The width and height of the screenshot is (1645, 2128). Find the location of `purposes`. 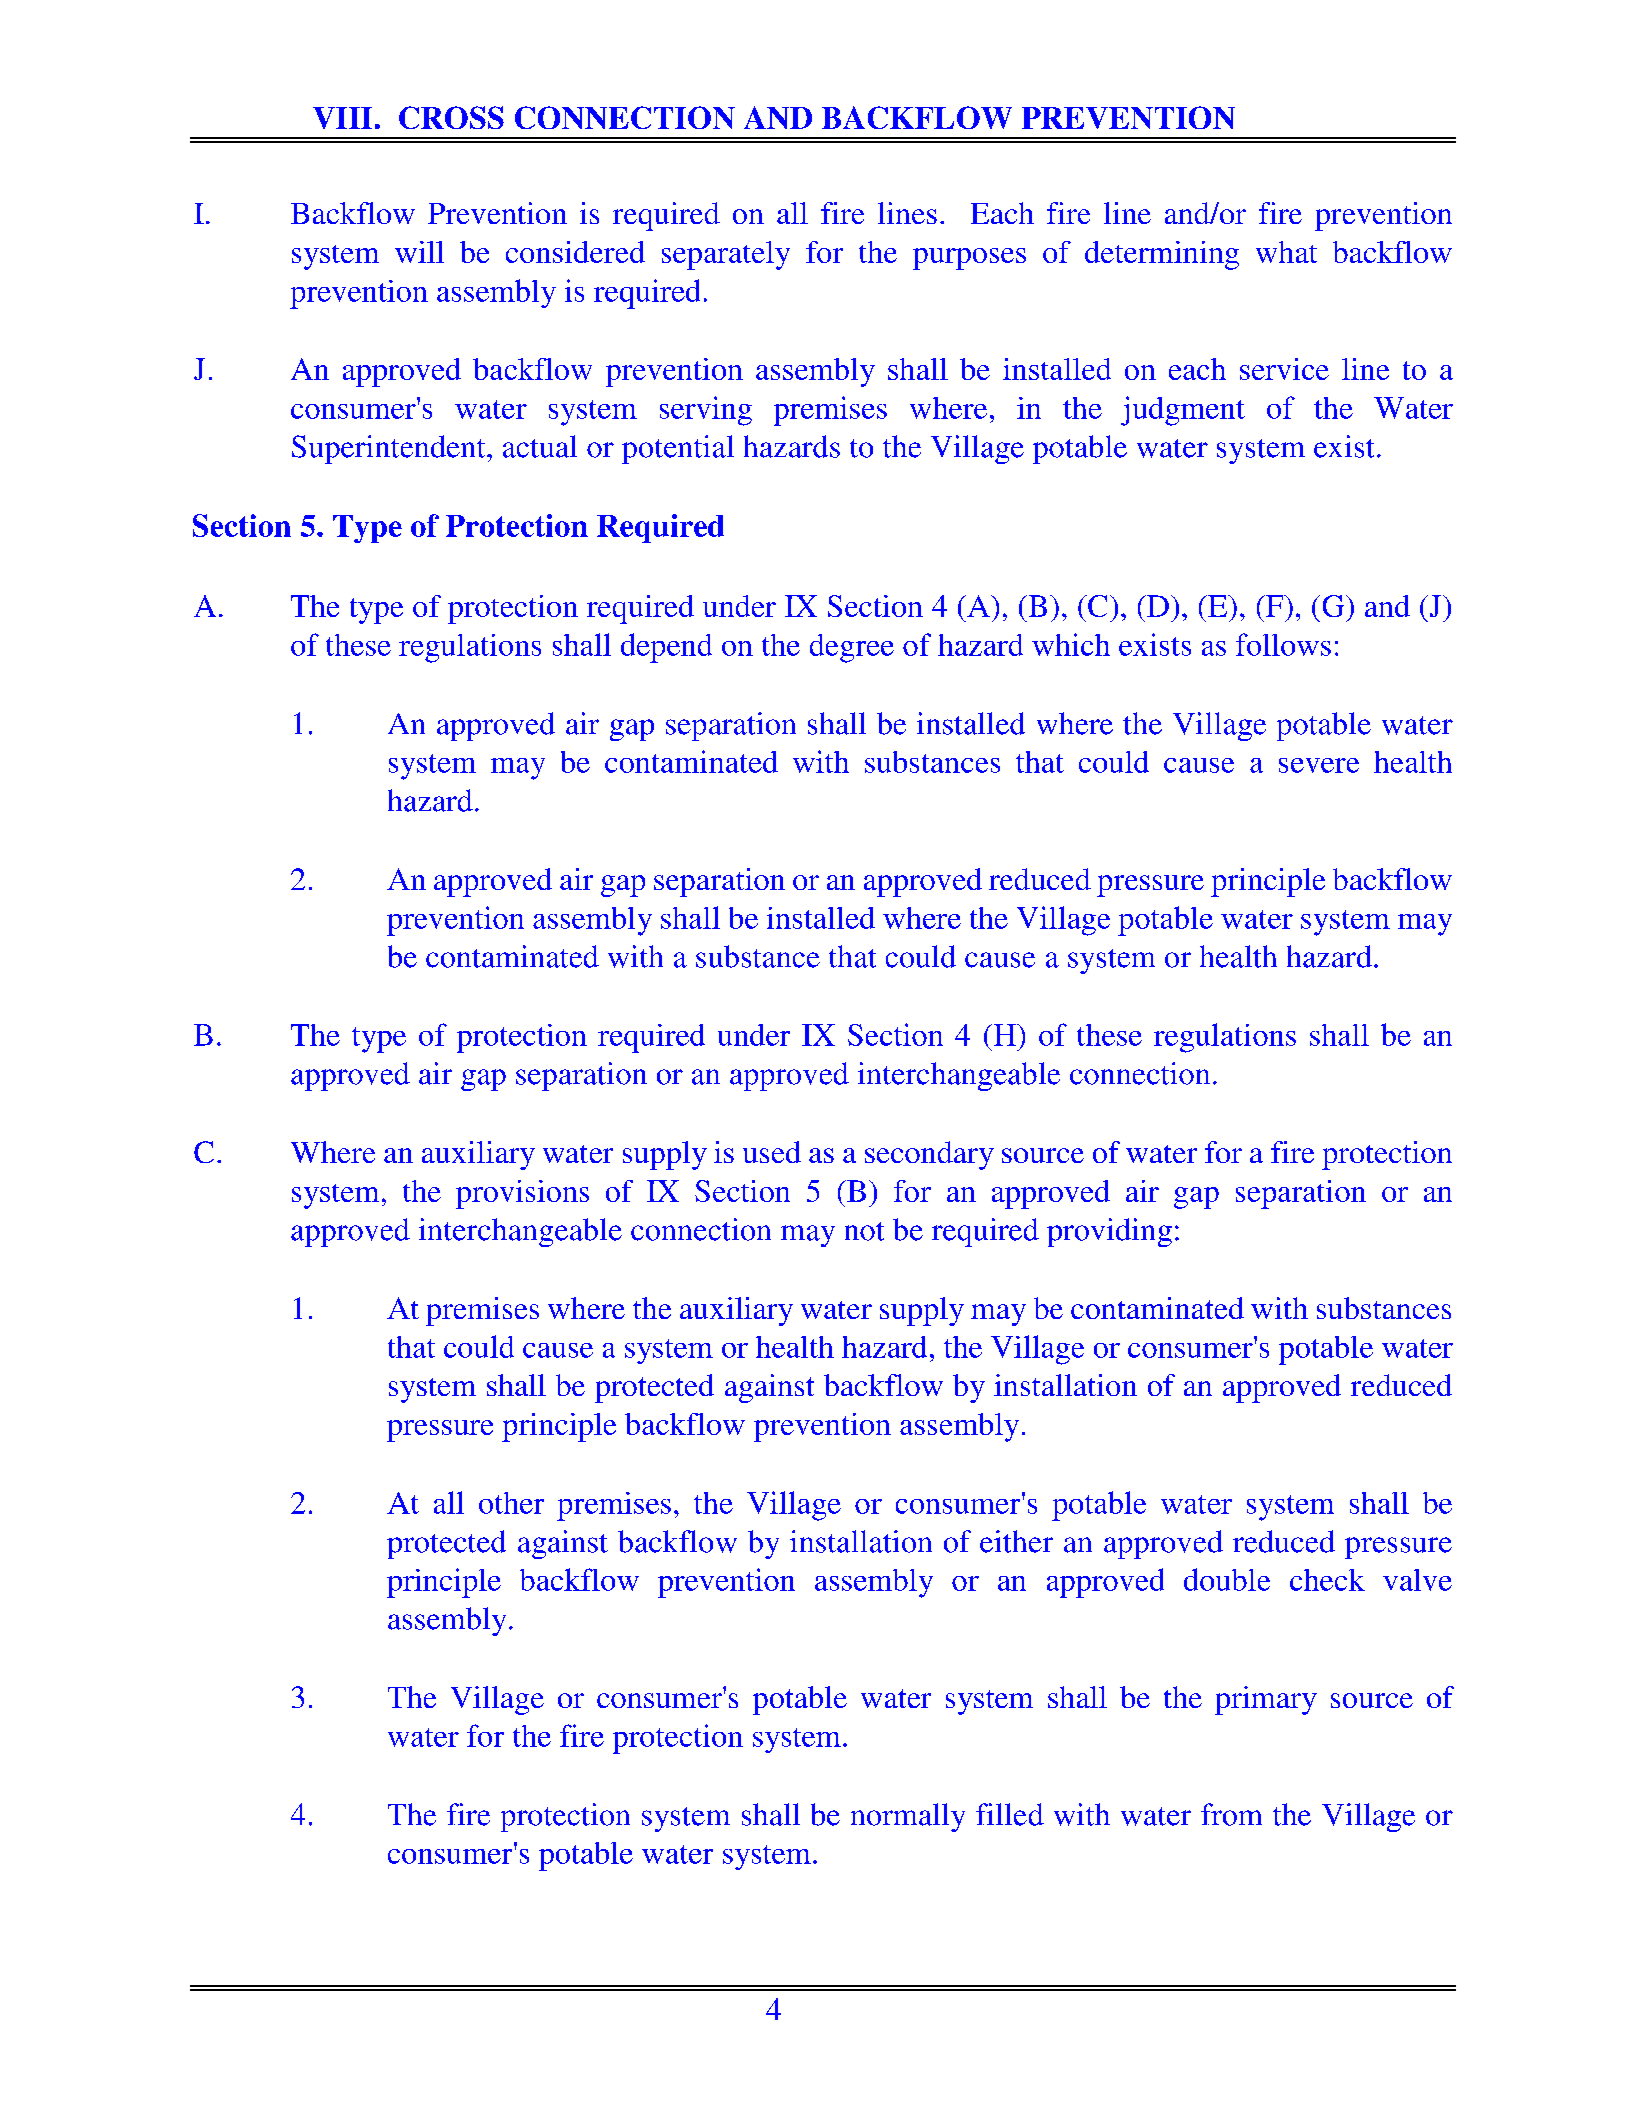

purposes is located at coordinates (969, 259).
